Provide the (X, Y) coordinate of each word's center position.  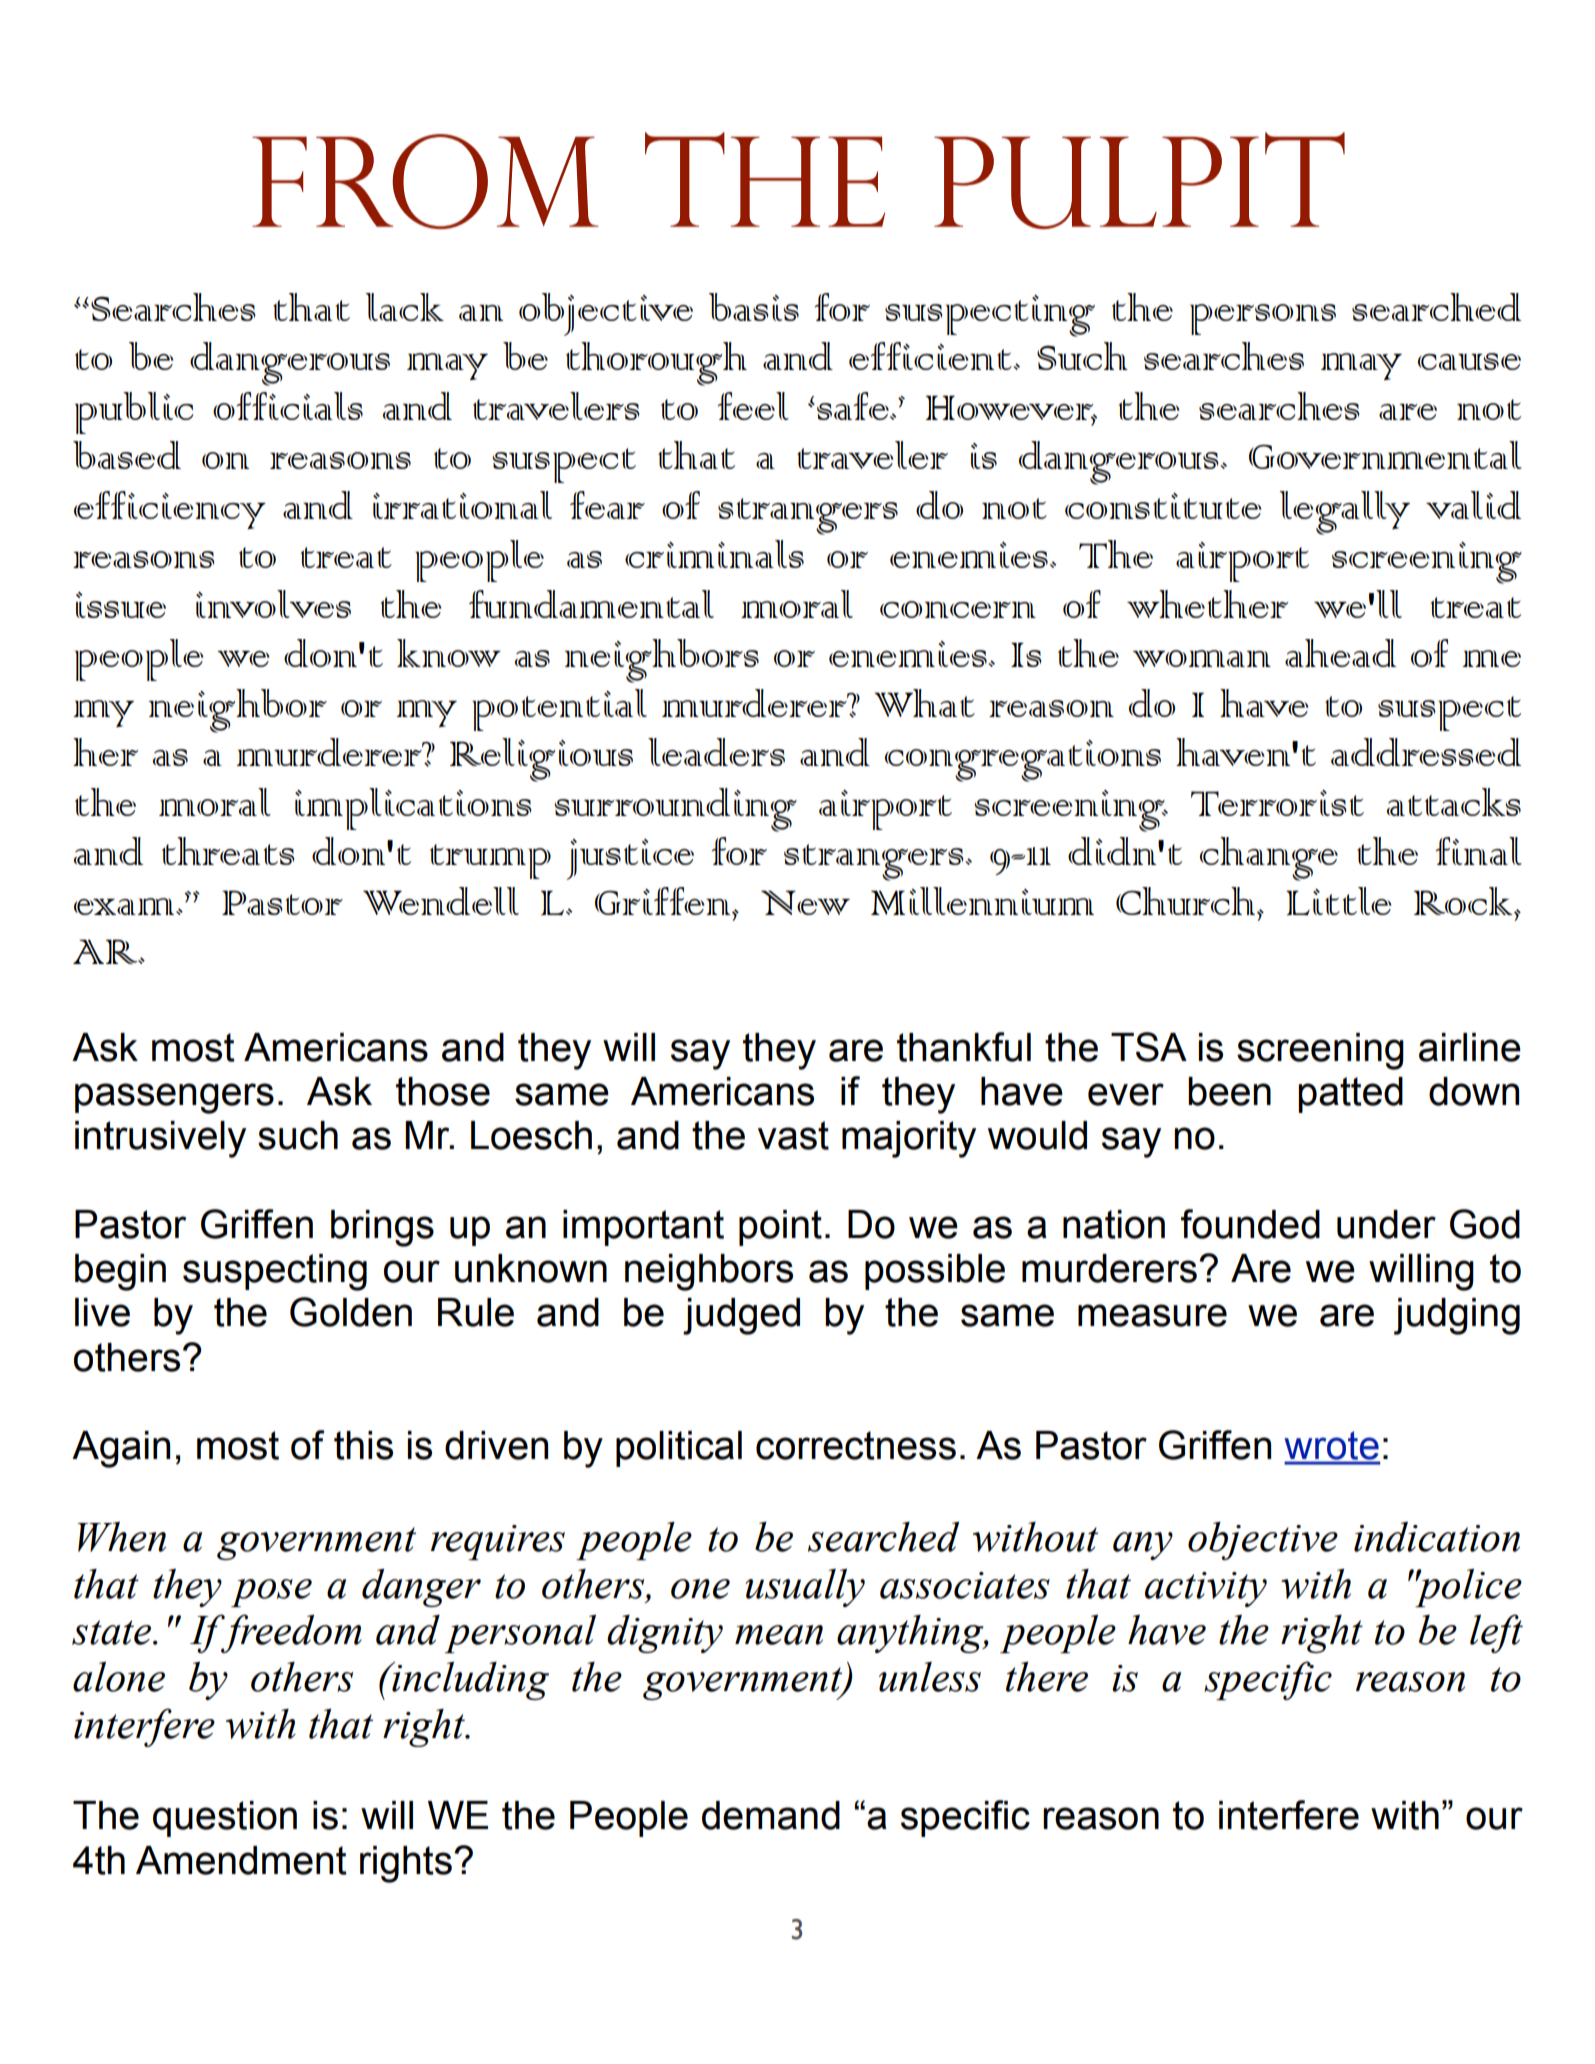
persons (1263, 319)
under (1386, 1224)
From (425, 181)
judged (741, 1316)
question (225, 1819)
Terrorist (1277, 803)
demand (771, 1815)
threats (228, 851)
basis (754, 307)
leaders (716, 752)
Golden (351, 1312)
